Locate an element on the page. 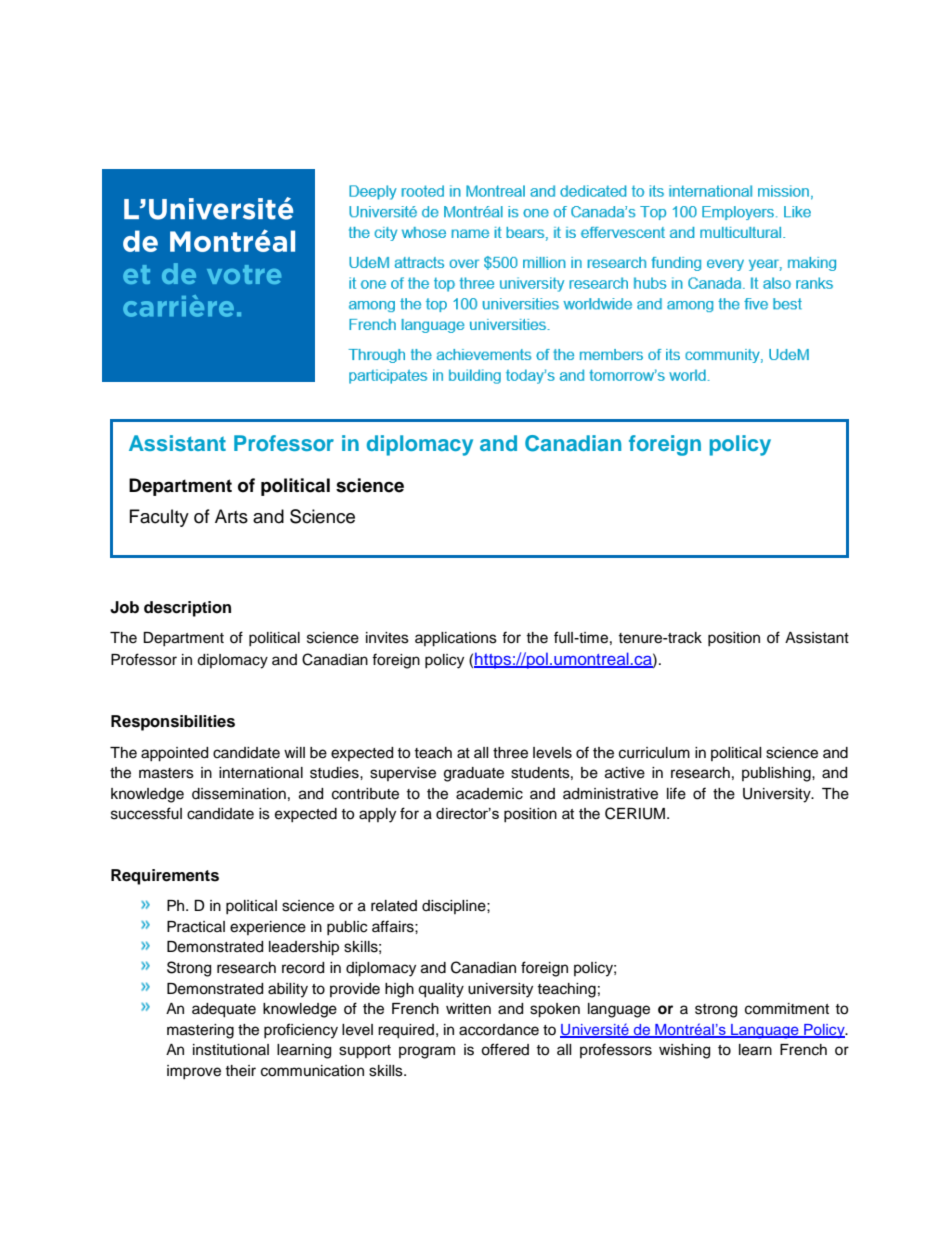 The image size is (952, 1233). institutional is located at coordinates (231, 1050).
